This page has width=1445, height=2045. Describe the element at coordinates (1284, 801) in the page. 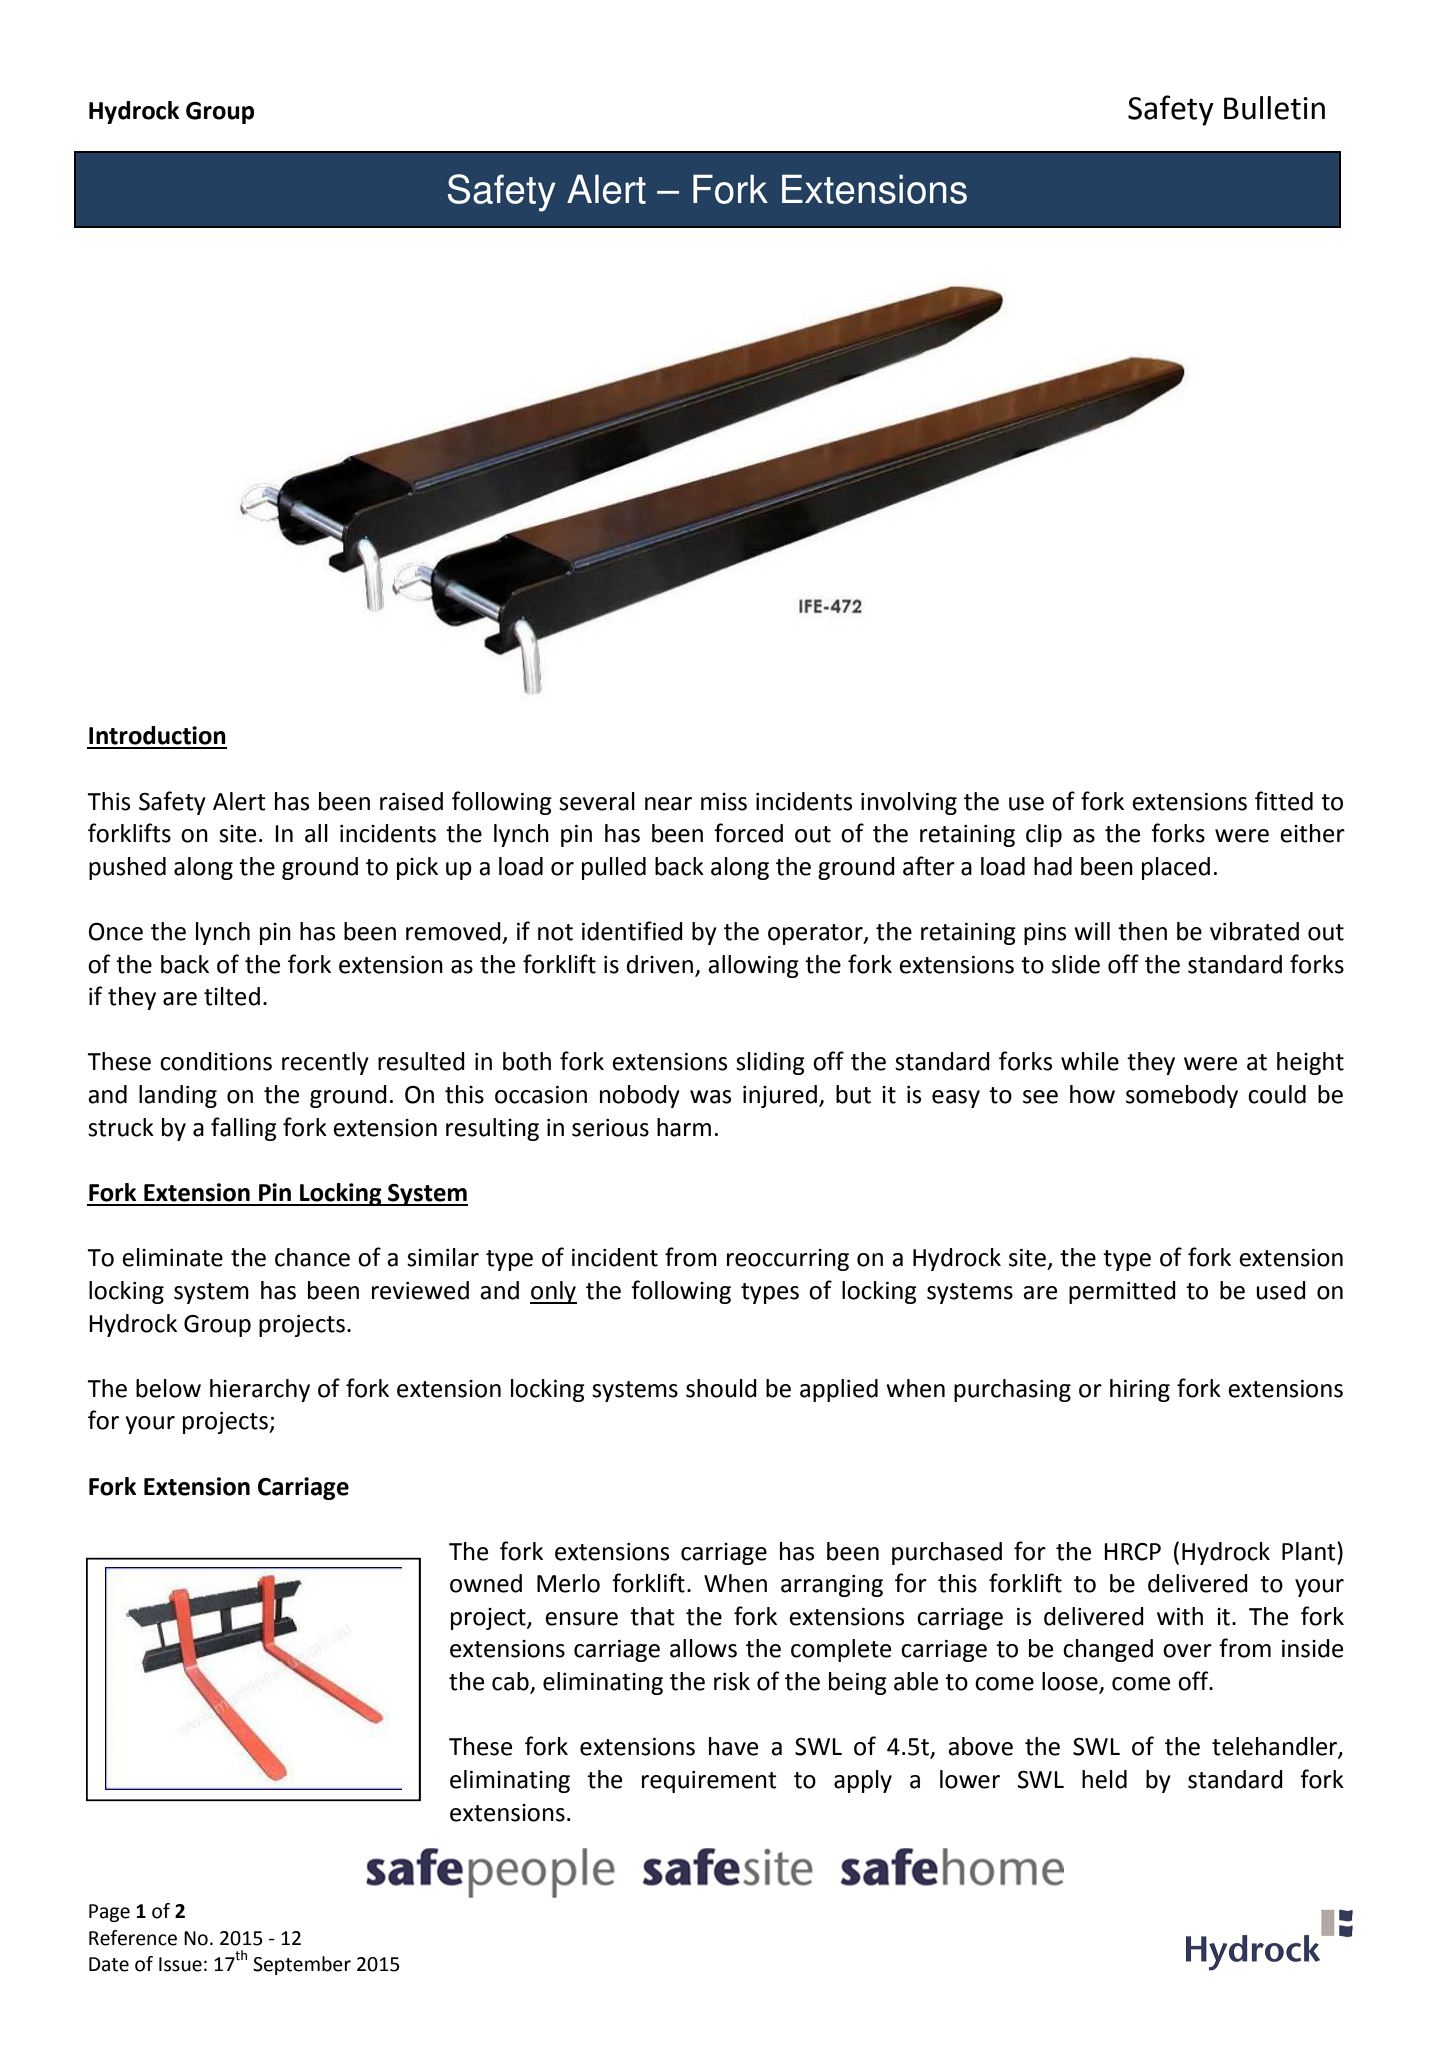

I see `fitted` at that location.
